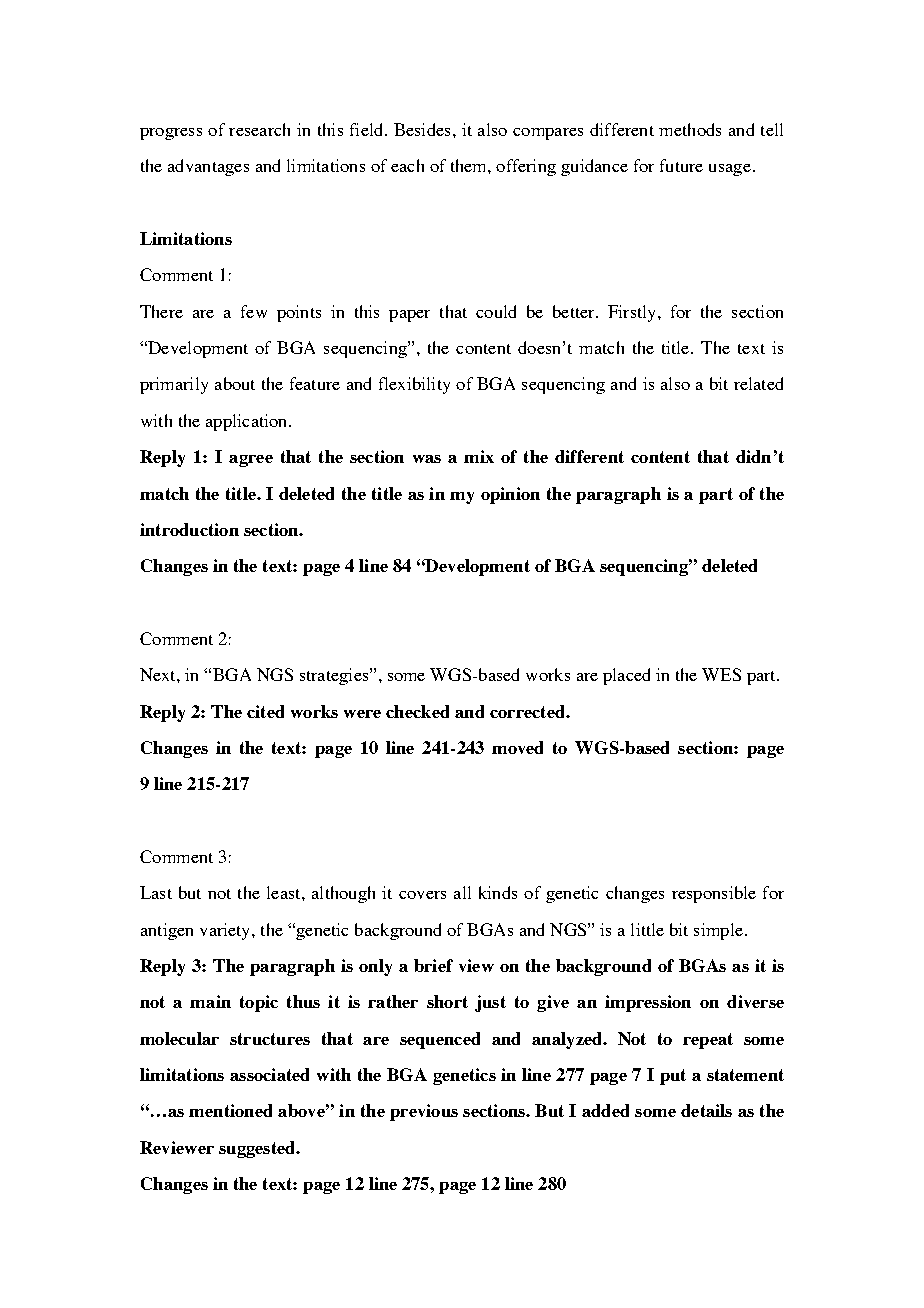 The image size is (924, 1308). I want to click on WES, so click(721, 674).
